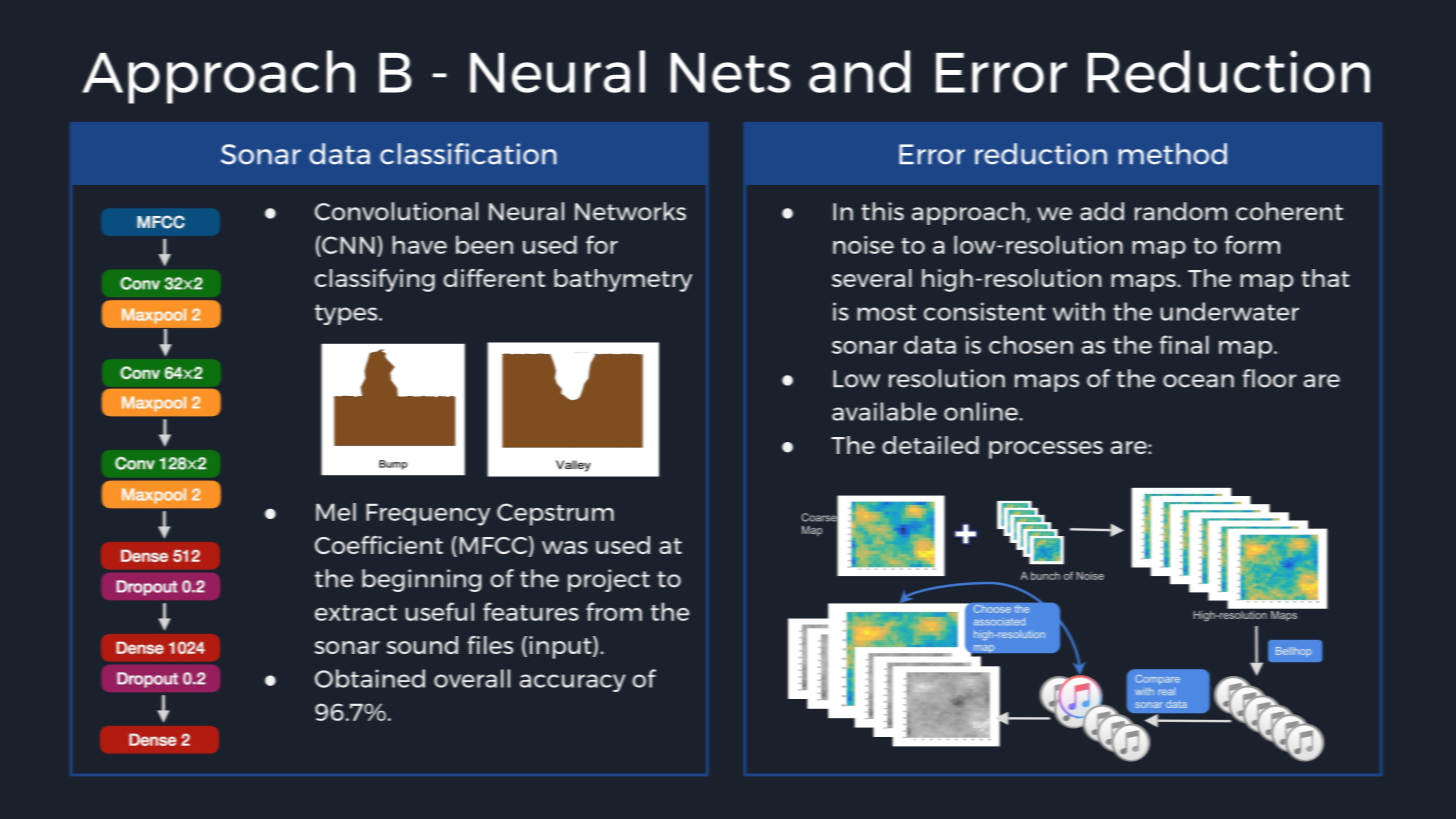 The height and width of the image is (819, 1456). Describe the element at coordinates (1229, 311) in the image. I see `underwater` at that location.
